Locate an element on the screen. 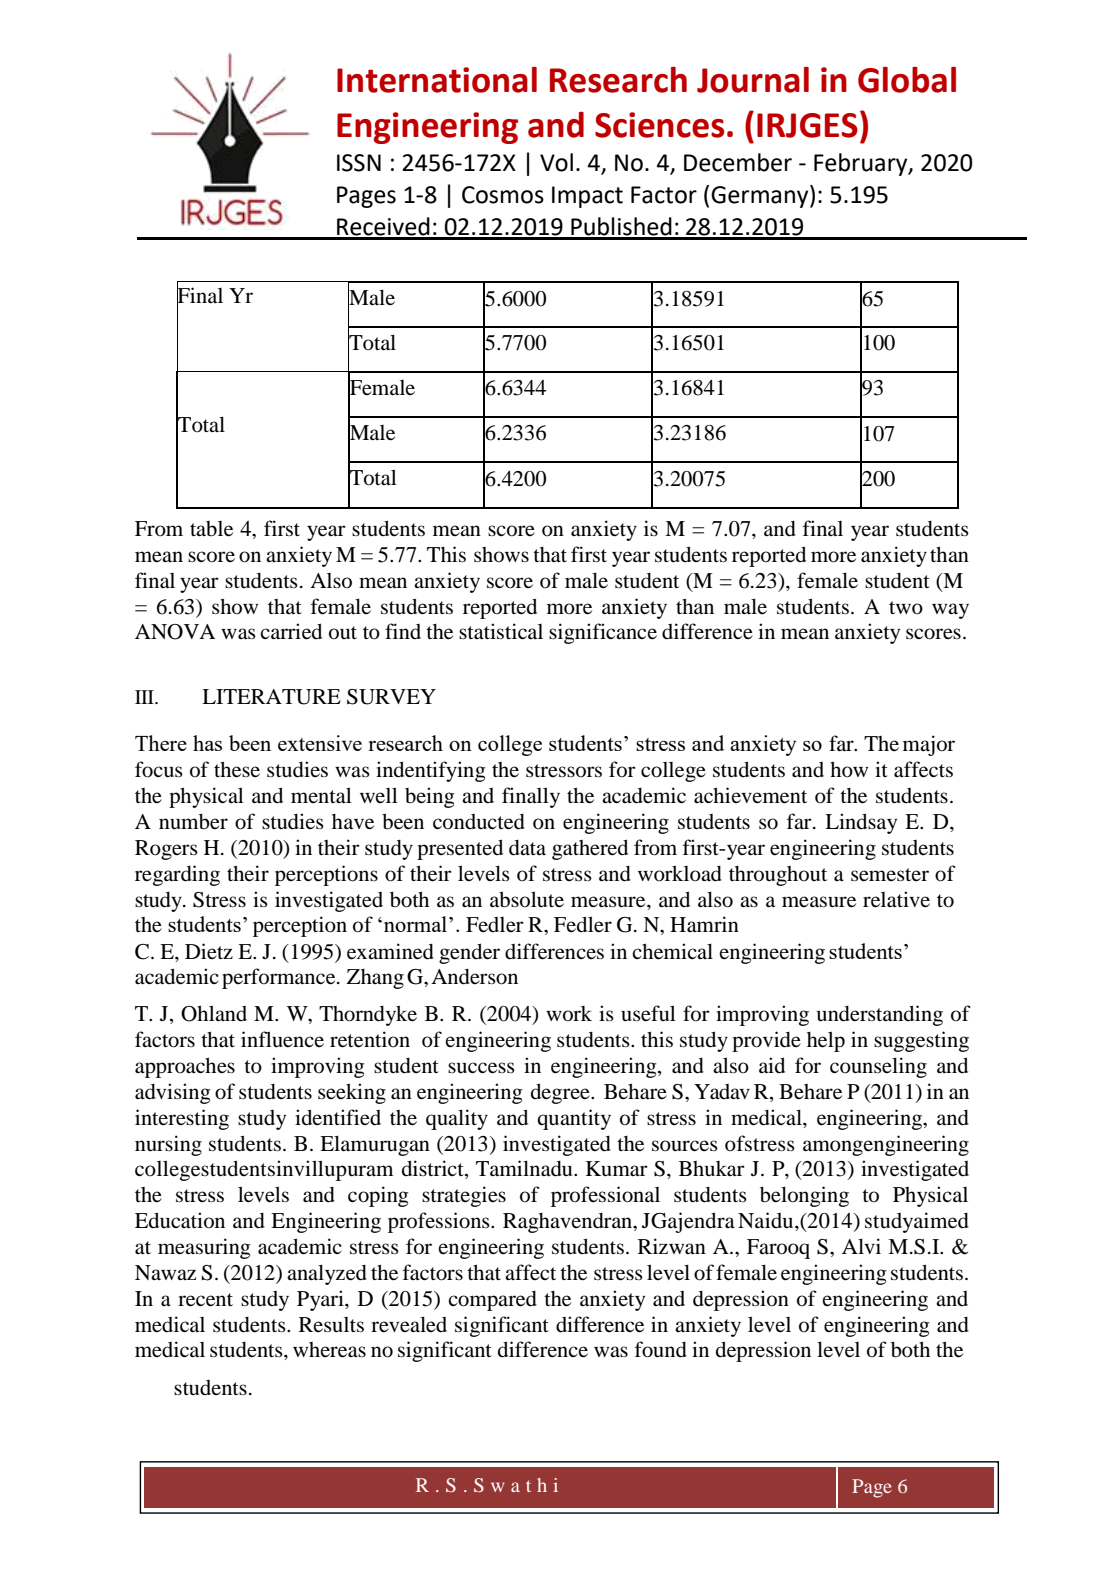  recent is located at coordinates (205, 1300).
